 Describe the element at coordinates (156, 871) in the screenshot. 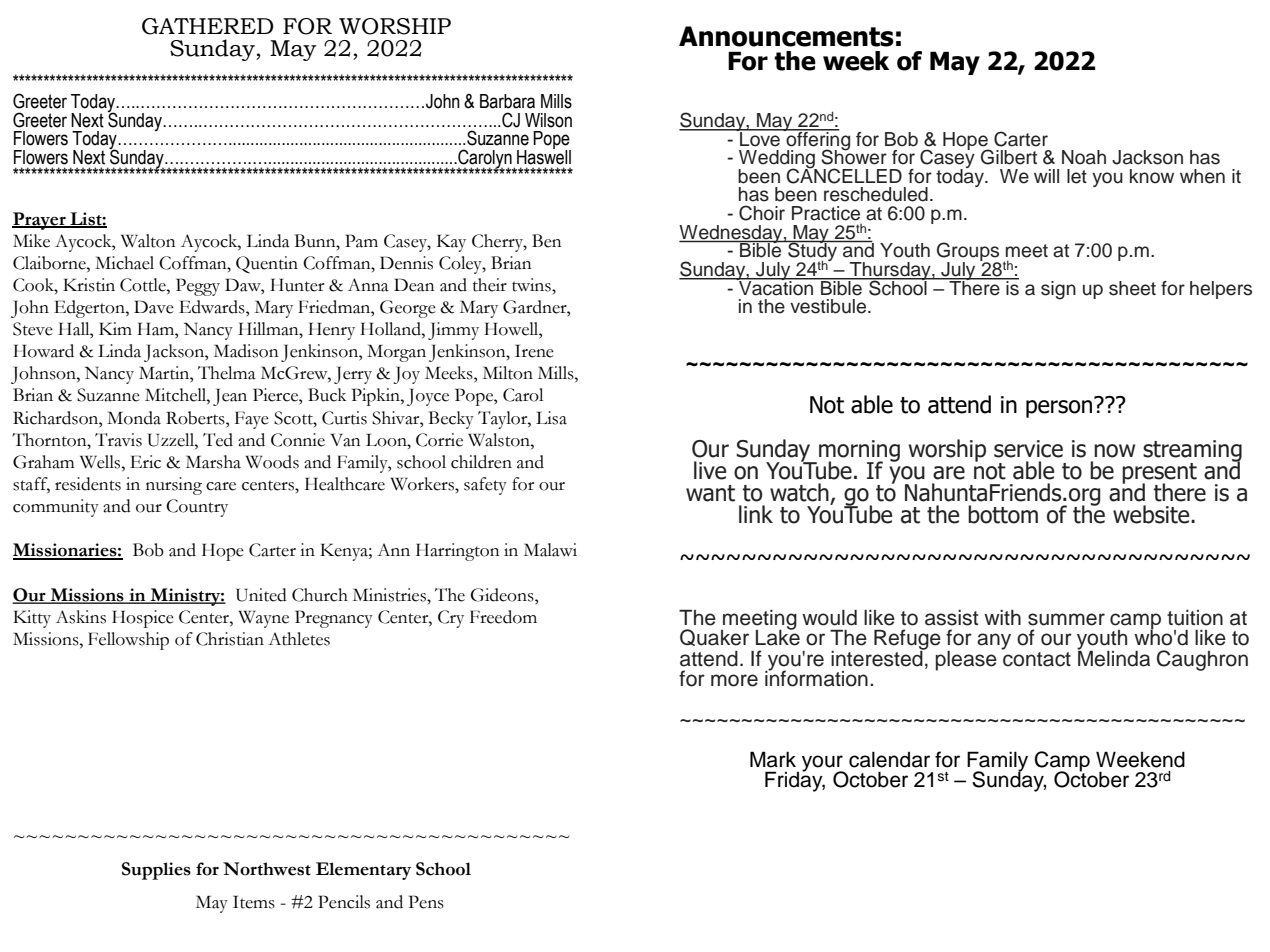

I see `Supplies` at that location.
